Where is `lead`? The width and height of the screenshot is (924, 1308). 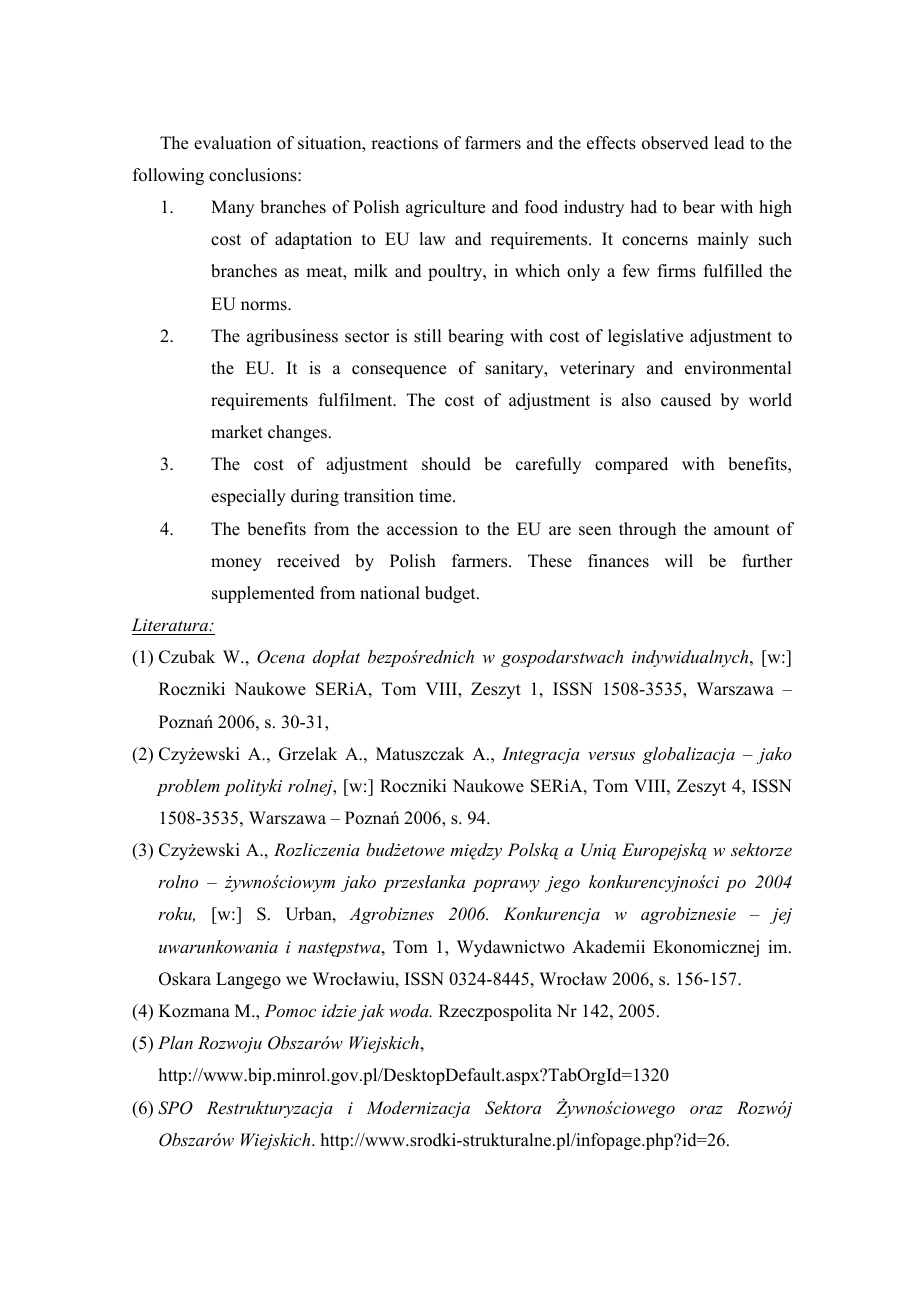 lead is located at coordinates (729, 143).
